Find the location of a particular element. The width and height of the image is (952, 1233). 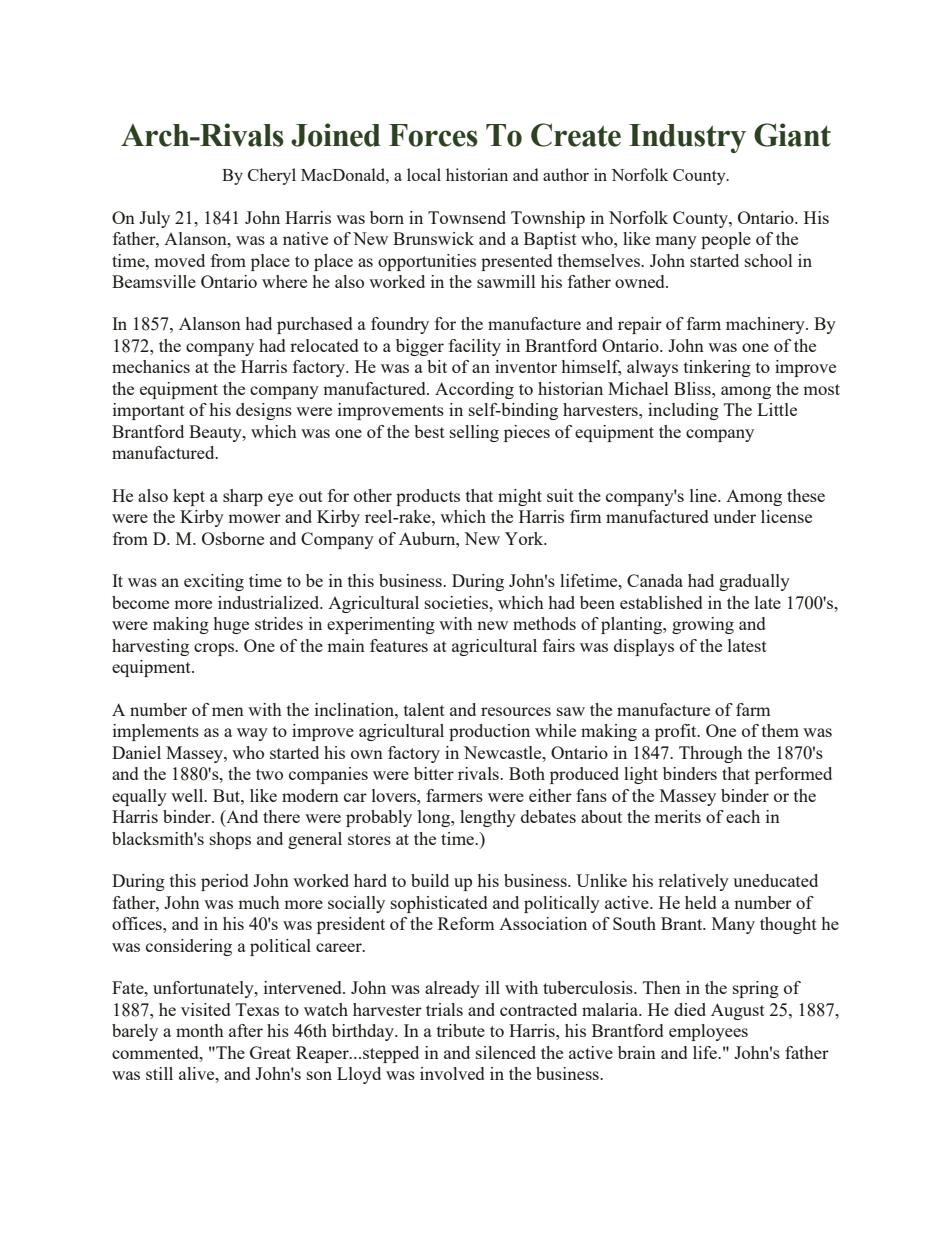

gradually is located at coordinates (754, 582).
